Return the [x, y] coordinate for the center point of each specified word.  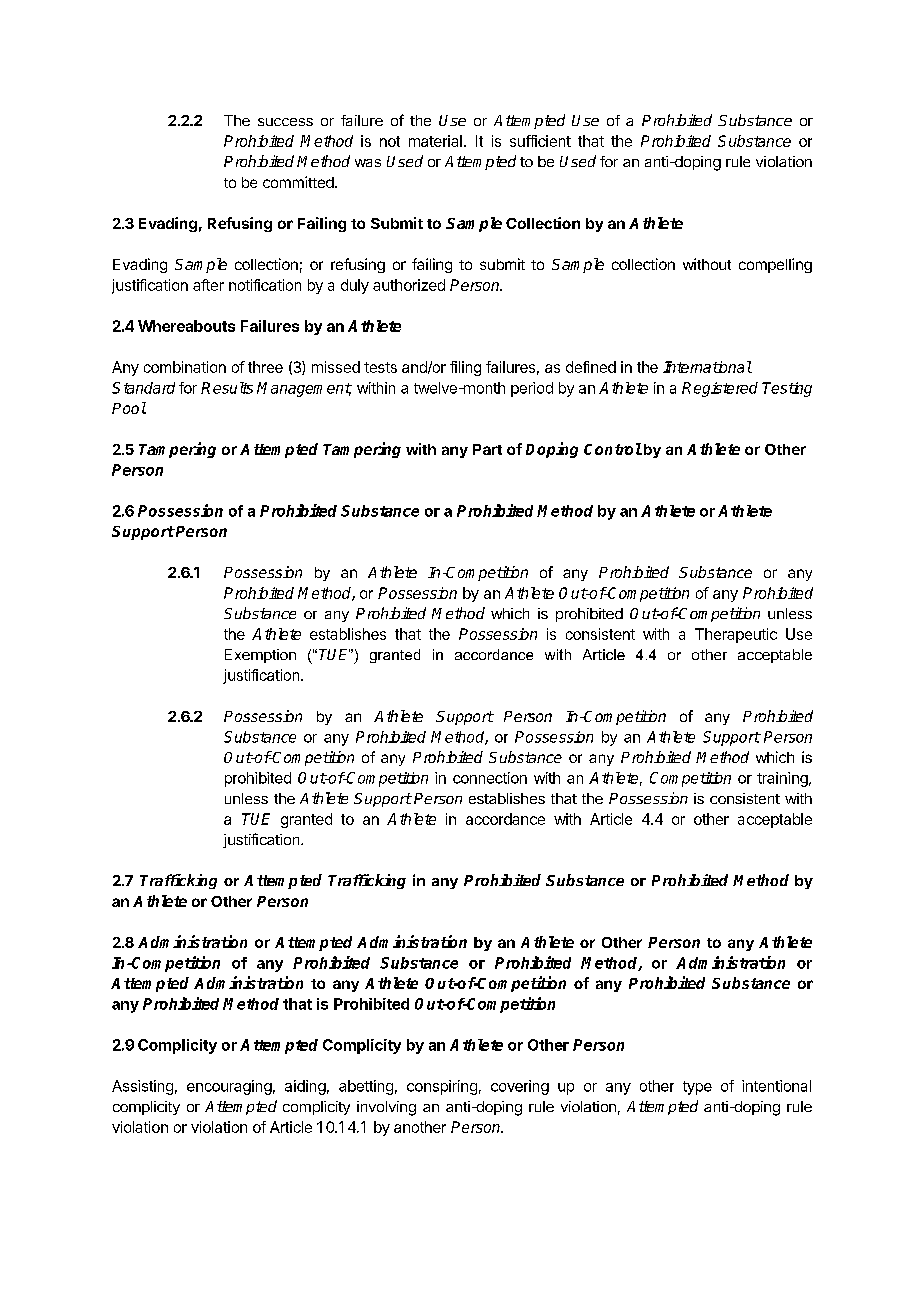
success [285, 122]
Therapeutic [736, 635]
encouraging [229, 1087]
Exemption [260, 656]
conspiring [442, 1087]
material [435, 141]
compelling [775, 265]
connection [490, 778]
